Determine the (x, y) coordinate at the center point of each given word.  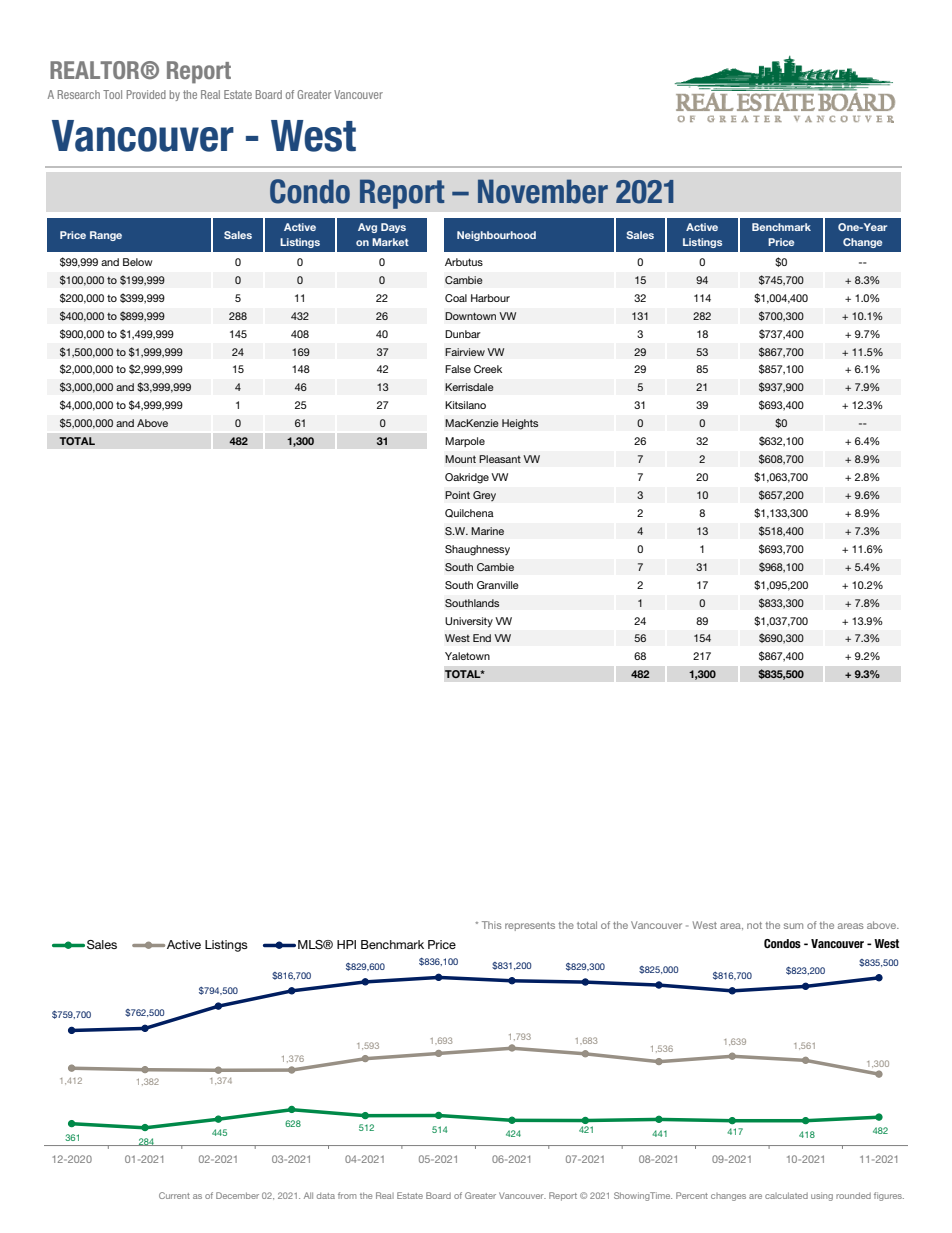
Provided (146, 94)
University (469, 622)
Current (174, 1195)
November (543, 191)
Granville (498, 585)
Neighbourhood (496, 236)
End (482, 638)
